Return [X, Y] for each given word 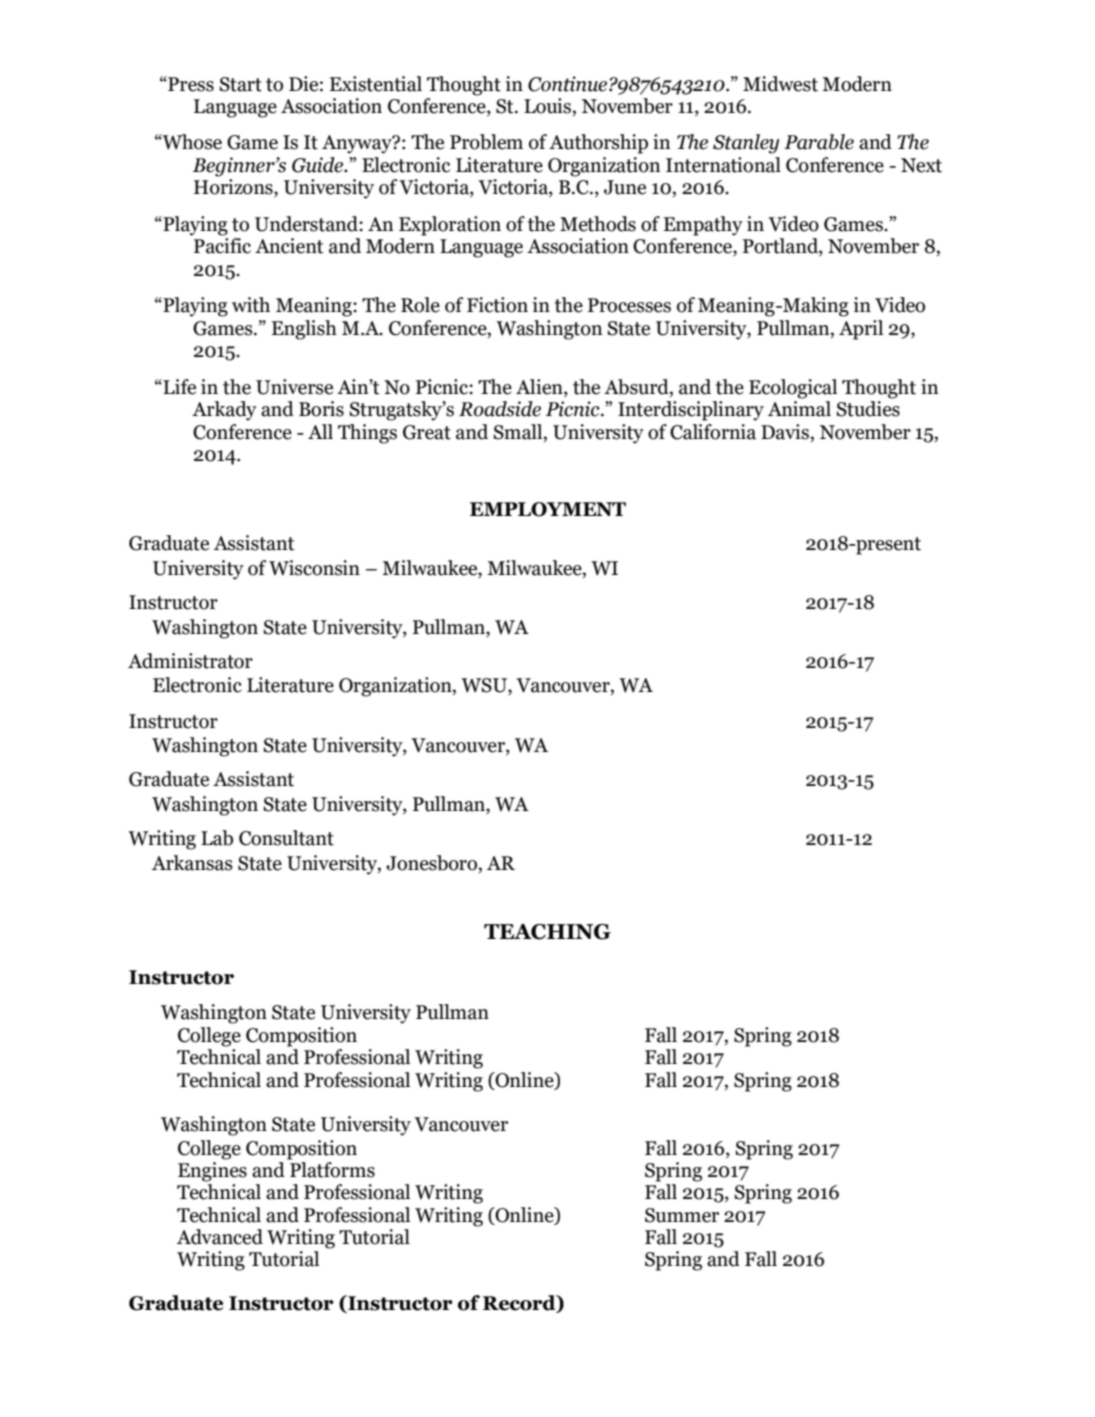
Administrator [190, 661]
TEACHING [547, 932]
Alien [540, 388]
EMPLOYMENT [548, 509]
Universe [294, 387]
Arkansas [192, 863]
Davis [786, 432]
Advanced [220, 1237]
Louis [547, 106]
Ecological [793, 389]
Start [241, 84]
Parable [819, 142]
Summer [682, 1215]
